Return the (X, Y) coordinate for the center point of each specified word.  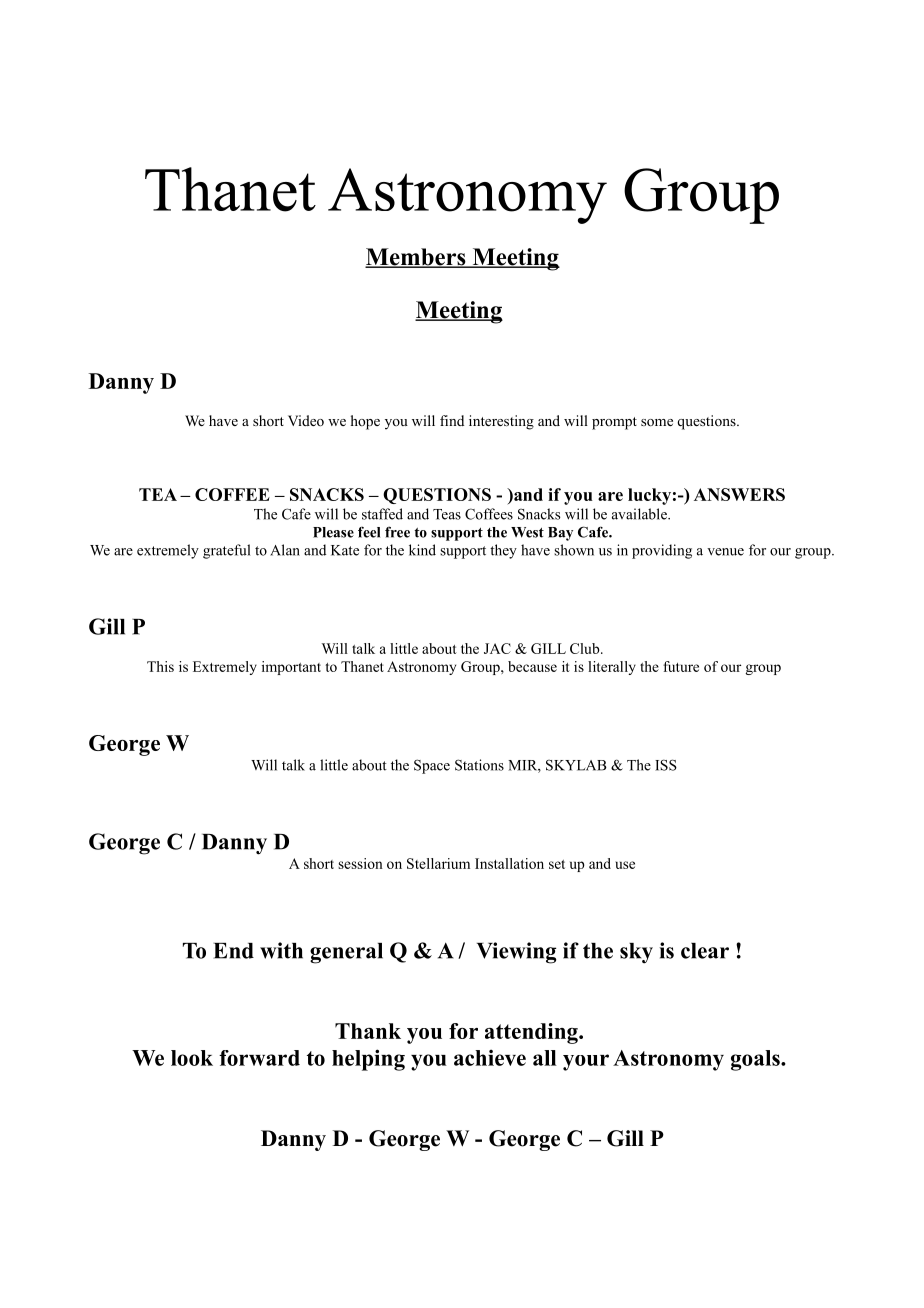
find (452, 420)
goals (756, 1060)
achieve (490, 1057)
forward (259, 1058)
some (657, 422)
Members (416, 258)
